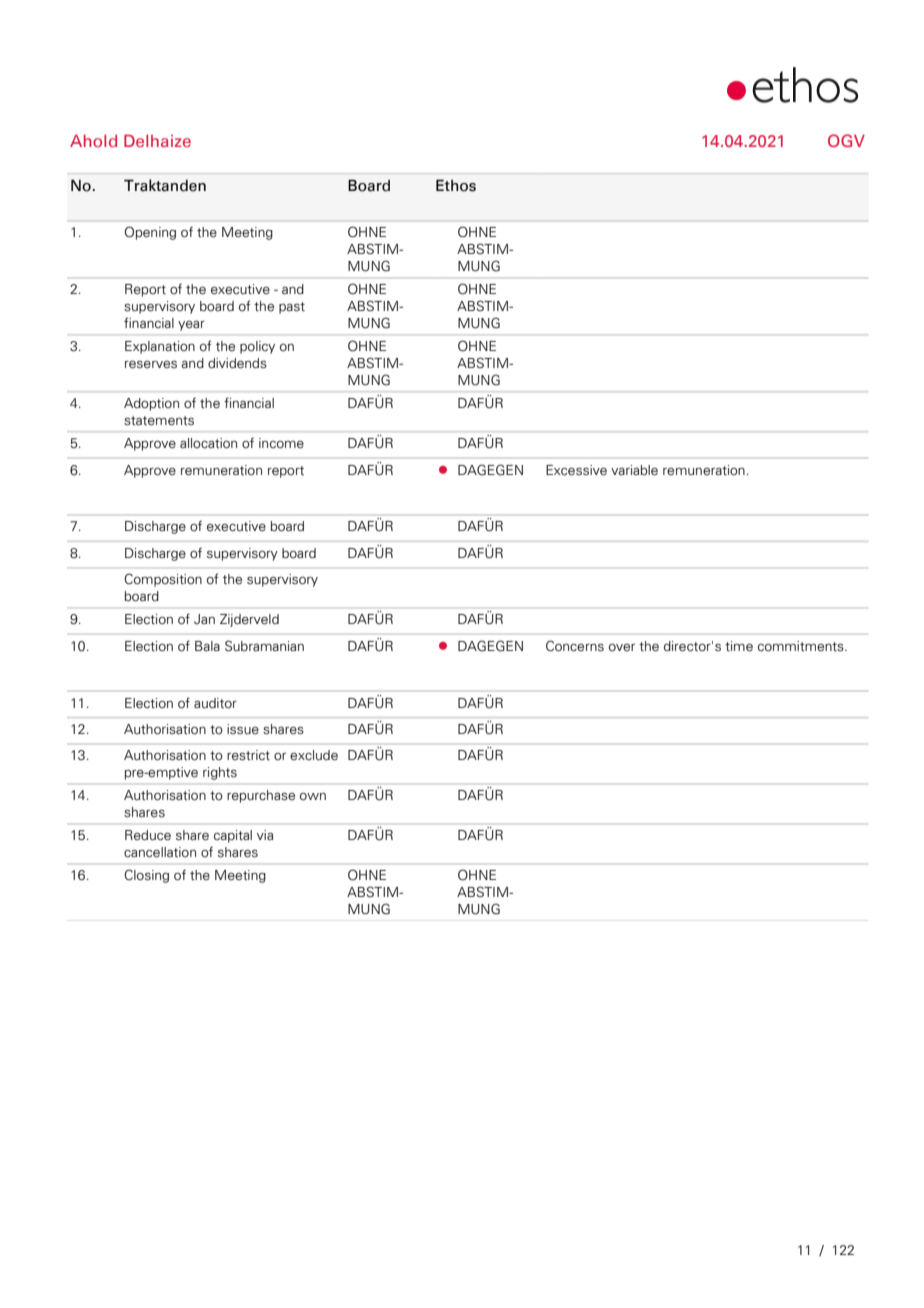 This screenshot has width=924, height=1308. What do you see at coordinates (634, 470) in the screenshot?
I see `variable` at bounding box center [634, 470].
